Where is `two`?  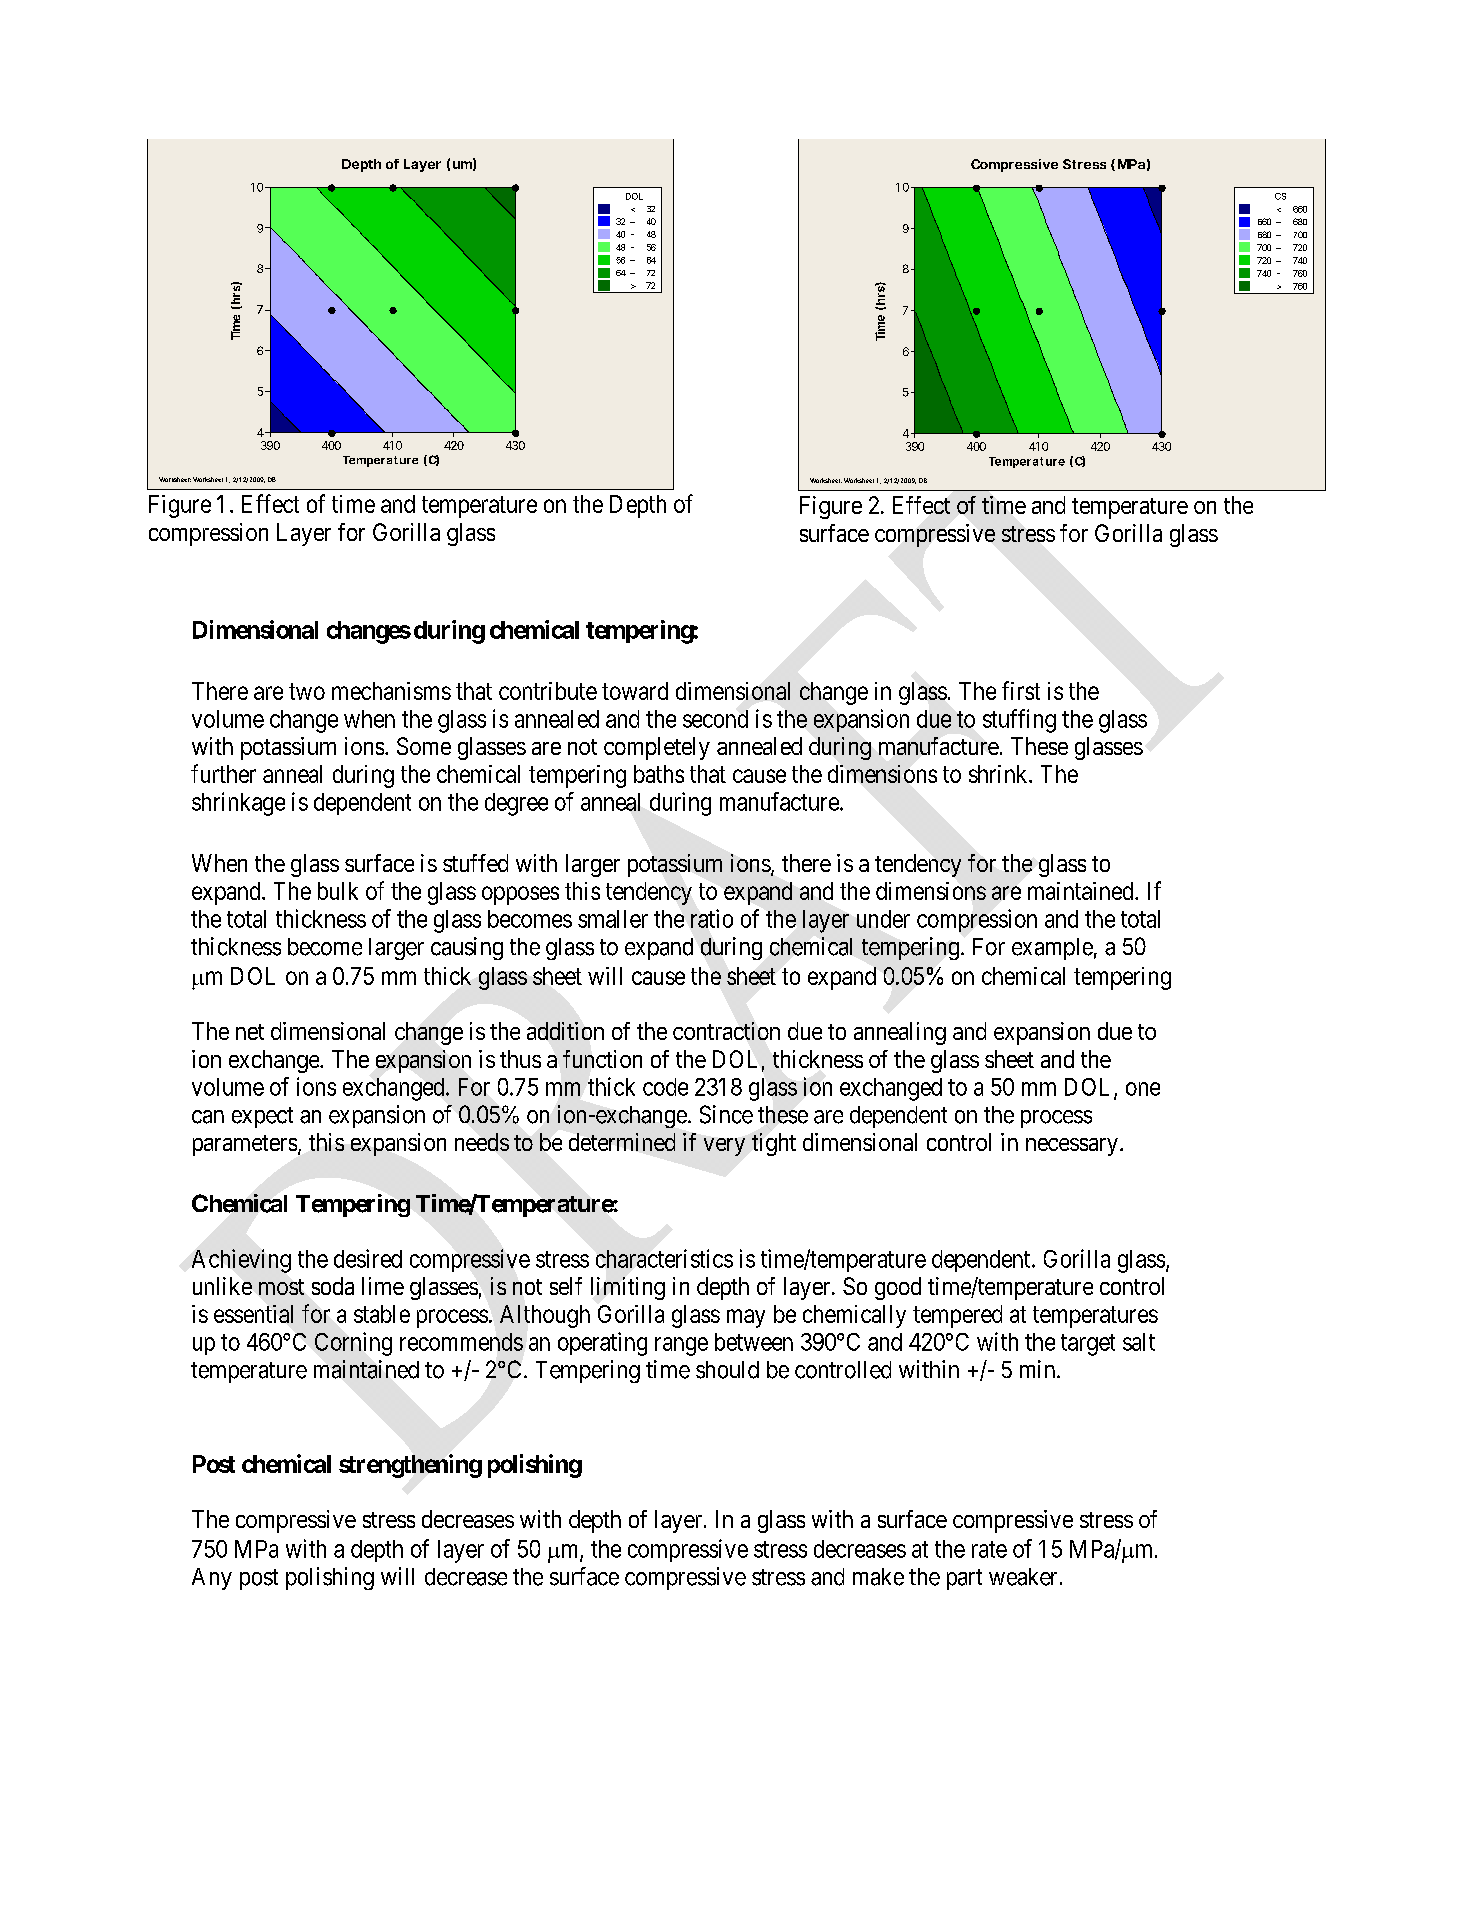 two is located at coordinates (307, 691).
